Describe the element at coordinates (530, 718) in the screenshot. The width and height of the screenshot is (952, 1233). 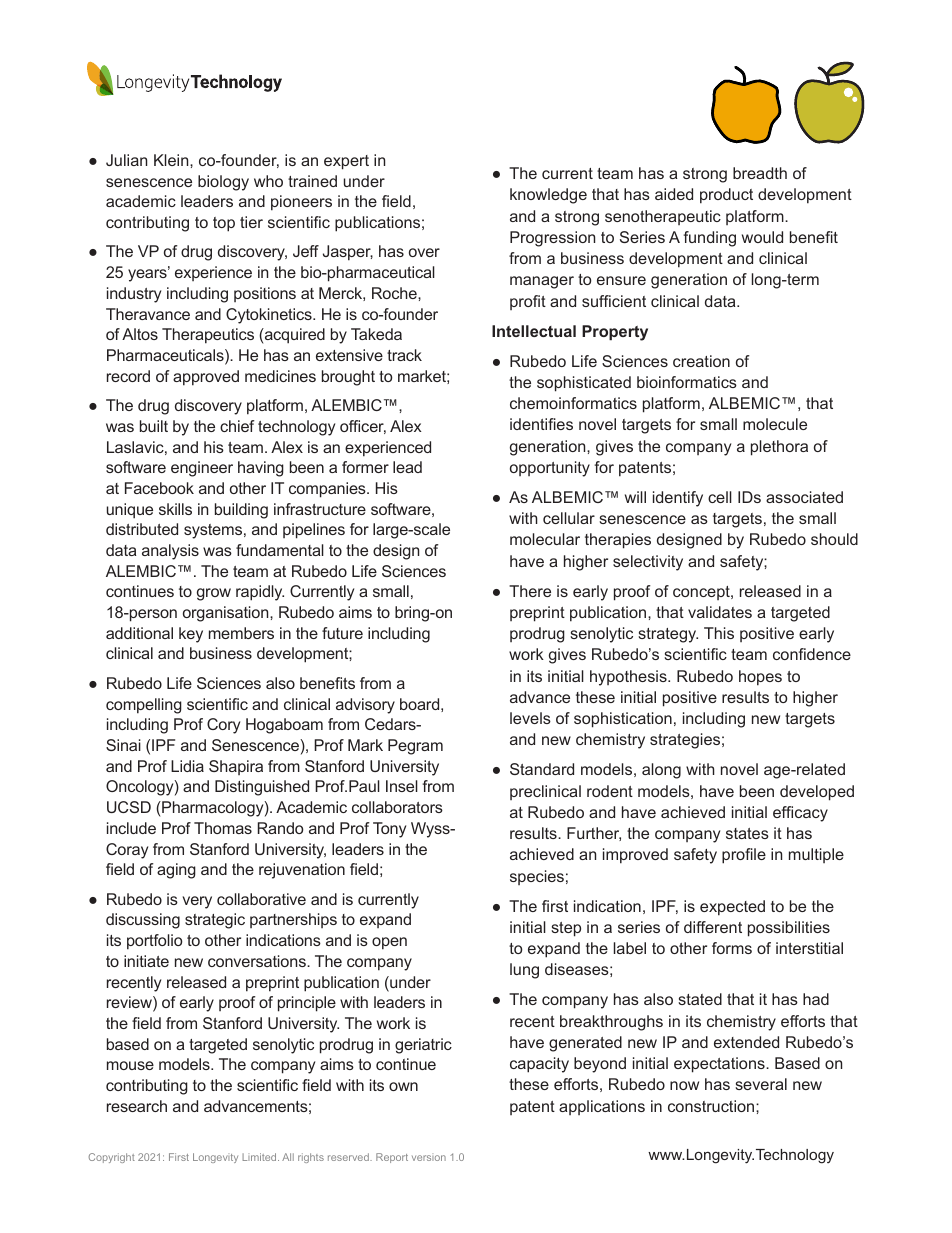
I see `levels` at that location.
